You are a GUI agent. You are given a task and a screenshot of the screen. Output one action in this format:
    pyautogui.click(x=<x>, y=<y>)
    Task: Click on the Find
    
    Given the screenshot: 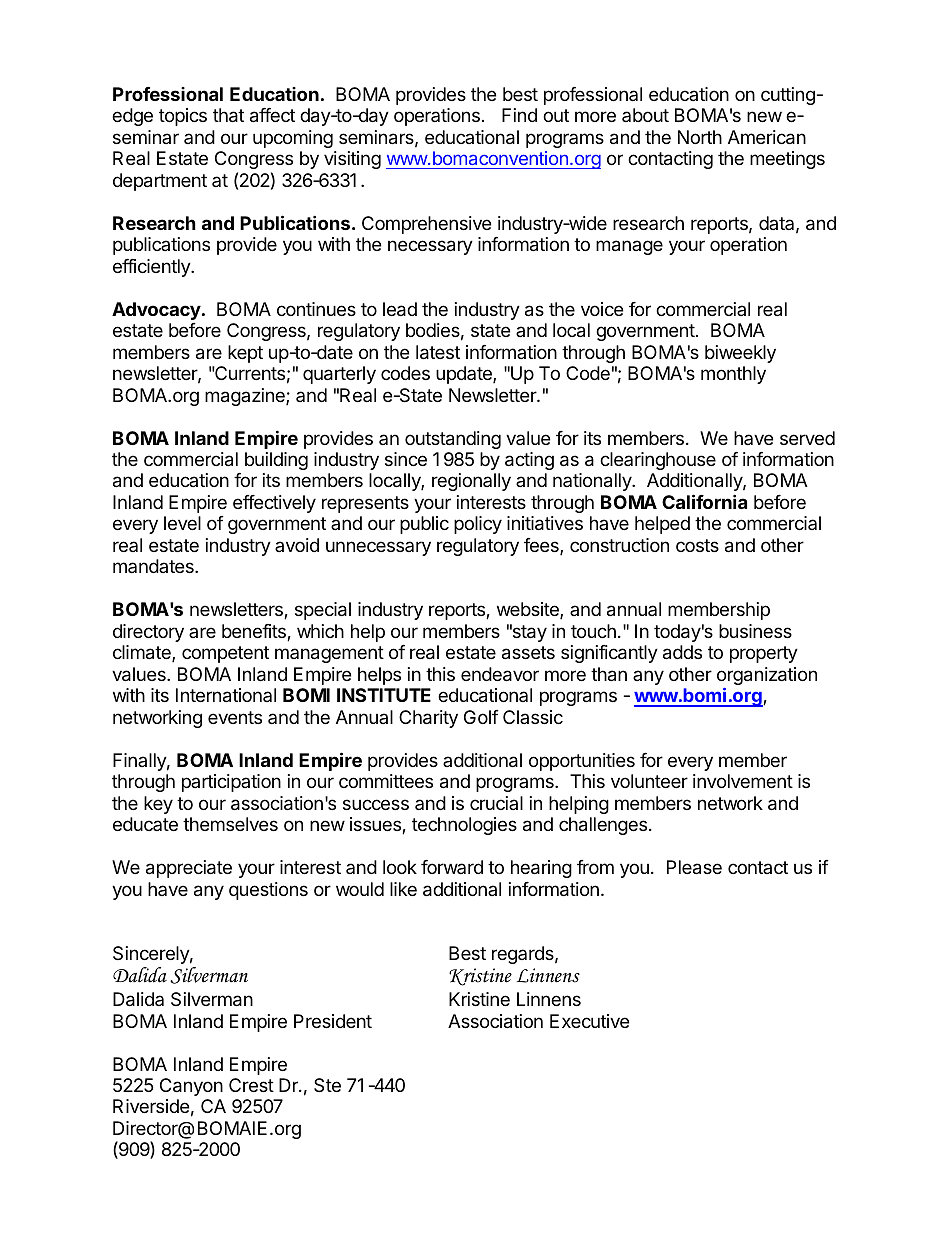 What is the action you would take?
    pyautogui.click(x=519, y=115)
